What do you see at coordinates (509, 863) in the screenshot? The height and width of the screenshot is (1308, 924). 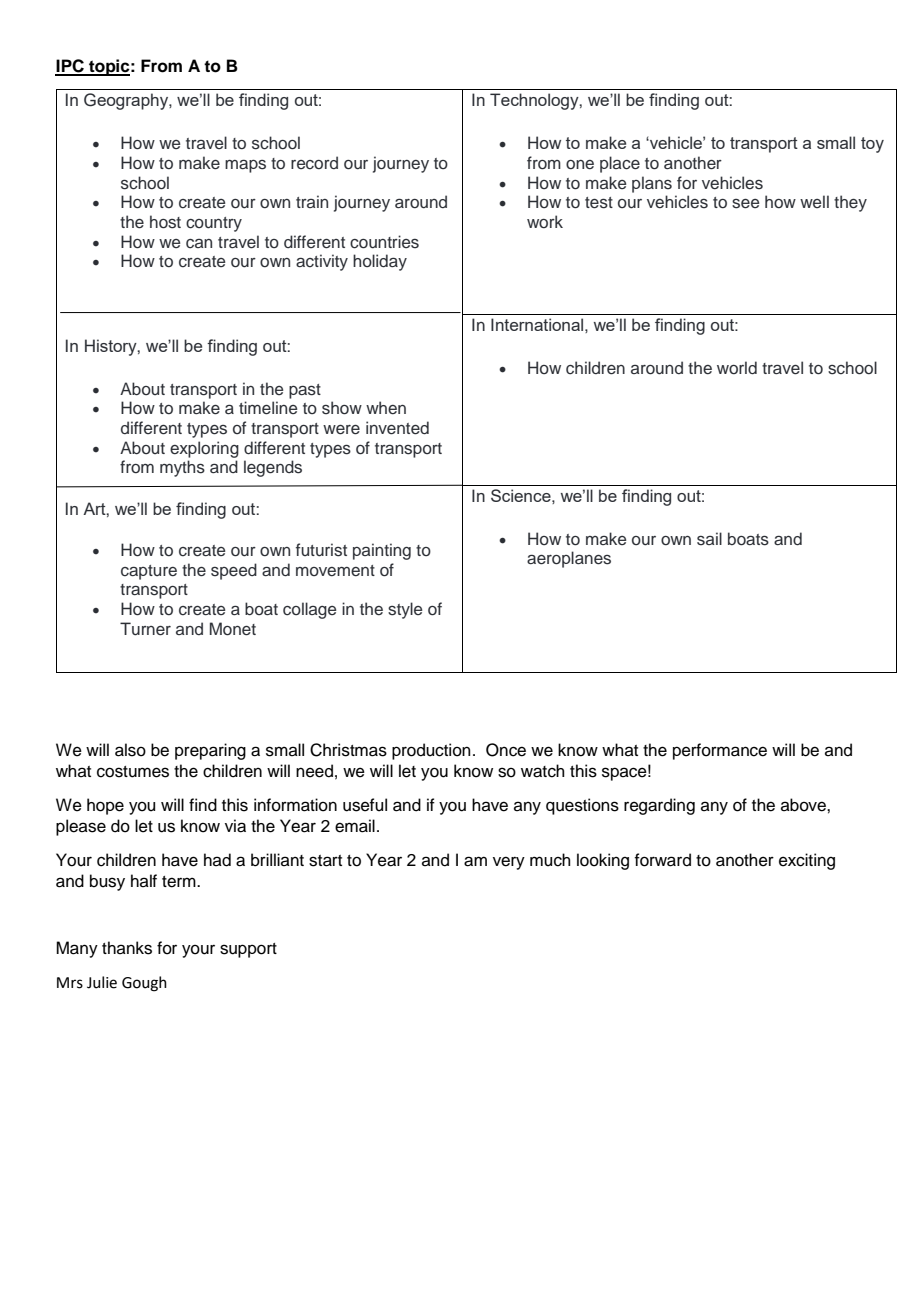 I see `very` at bounding box center [509, 863].
